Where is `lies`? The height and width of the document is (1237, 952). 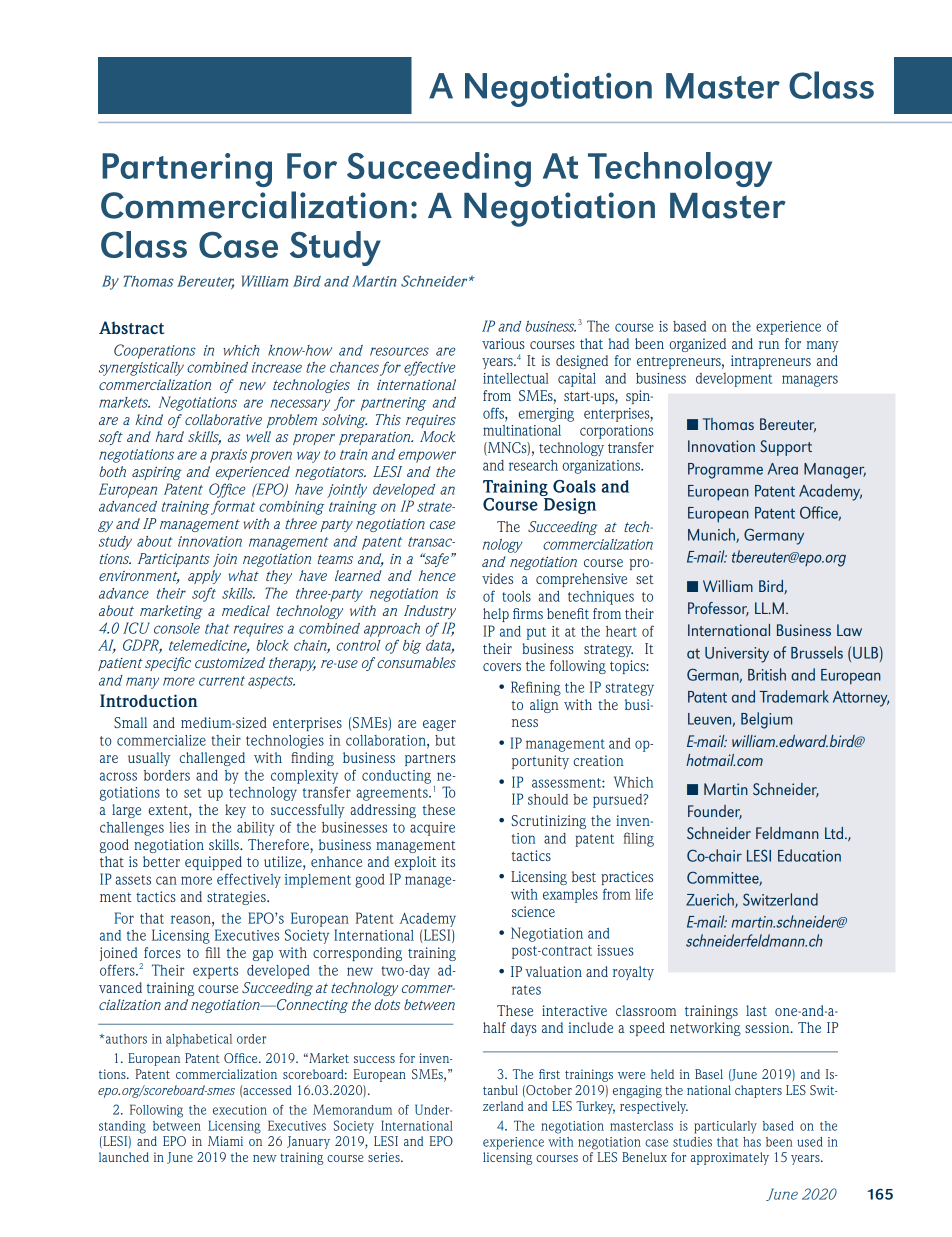 lies is located at coordinates (179, 827).
